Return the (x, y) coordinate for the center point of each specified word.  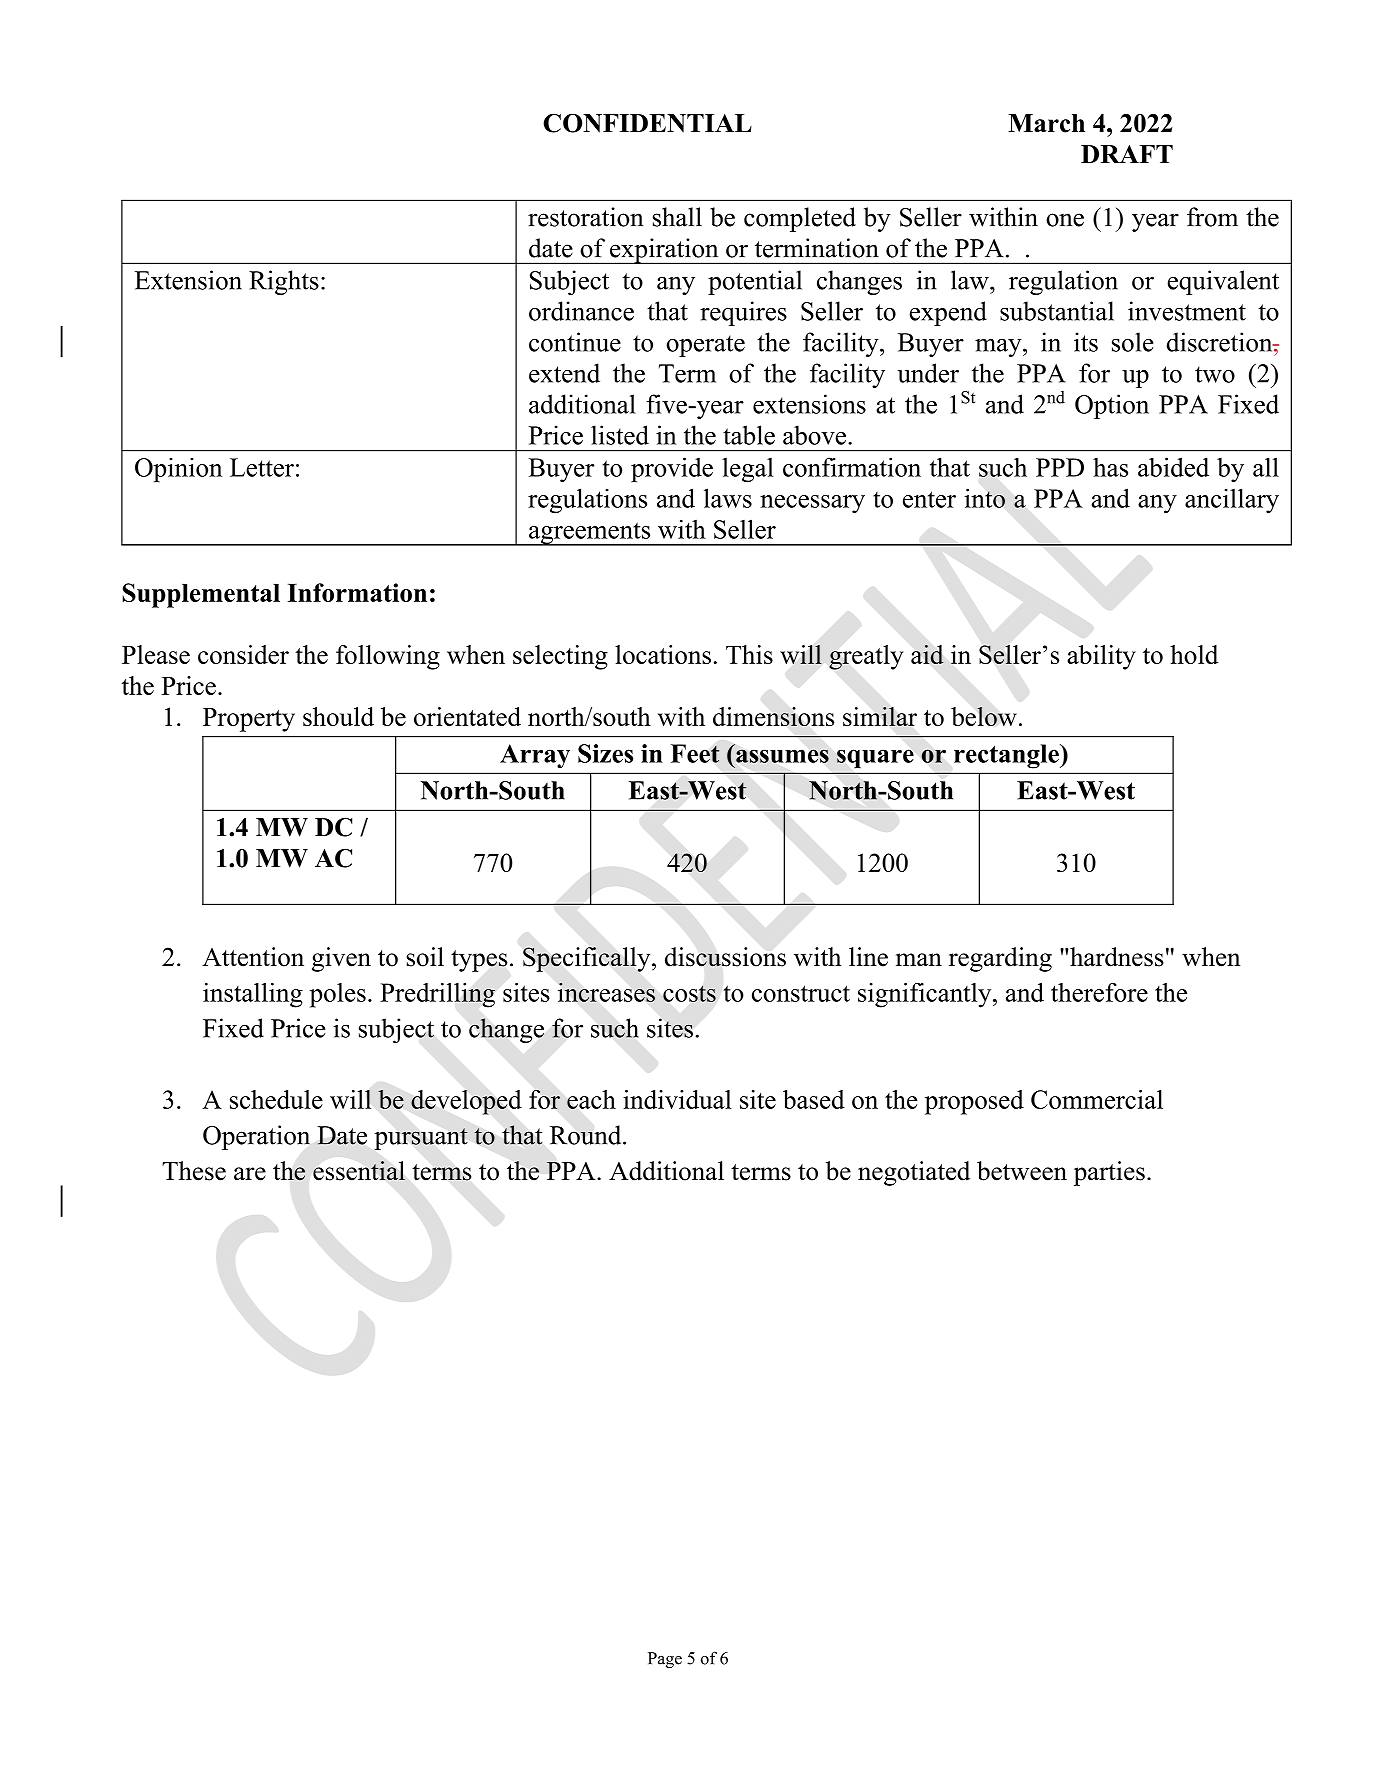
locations (663, 654)
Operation (256, 1137)
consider (243, 654)
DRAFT (1127, 154)
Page (665, 1660)
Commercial (1097, 1099)
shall (677, 217)
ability (1101, 657)
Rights (284, 282)
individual (677, 1099)
